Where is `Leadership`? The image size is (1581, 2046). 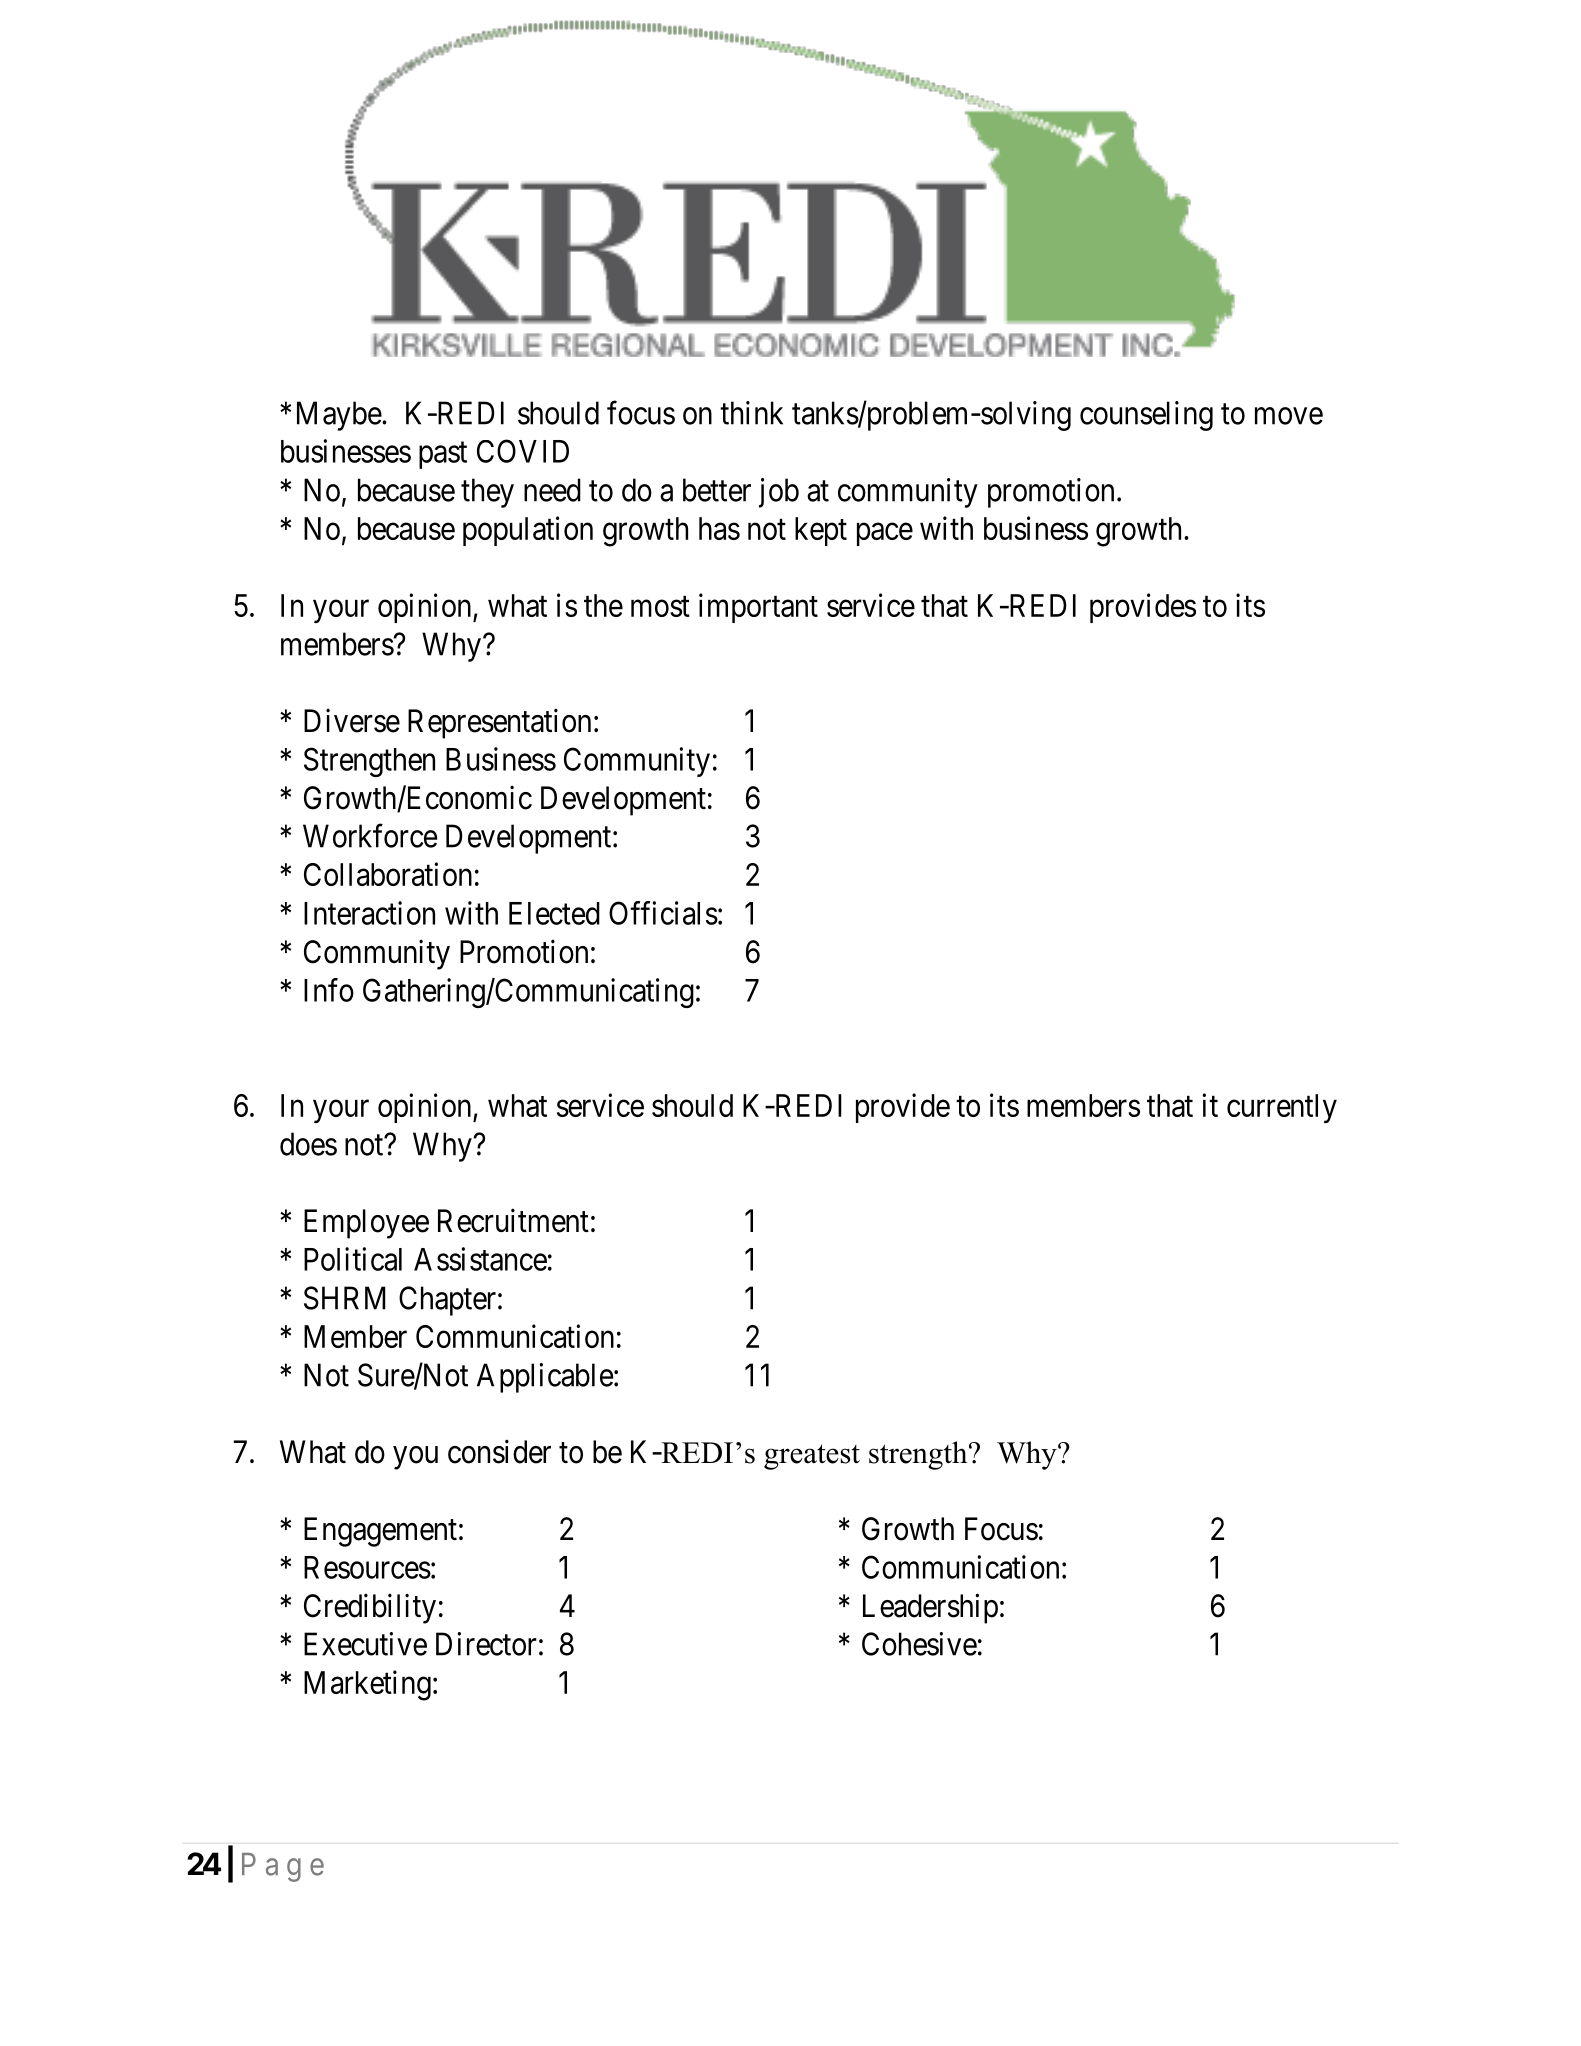 Leadership is located at coordinates (930, 1608).
